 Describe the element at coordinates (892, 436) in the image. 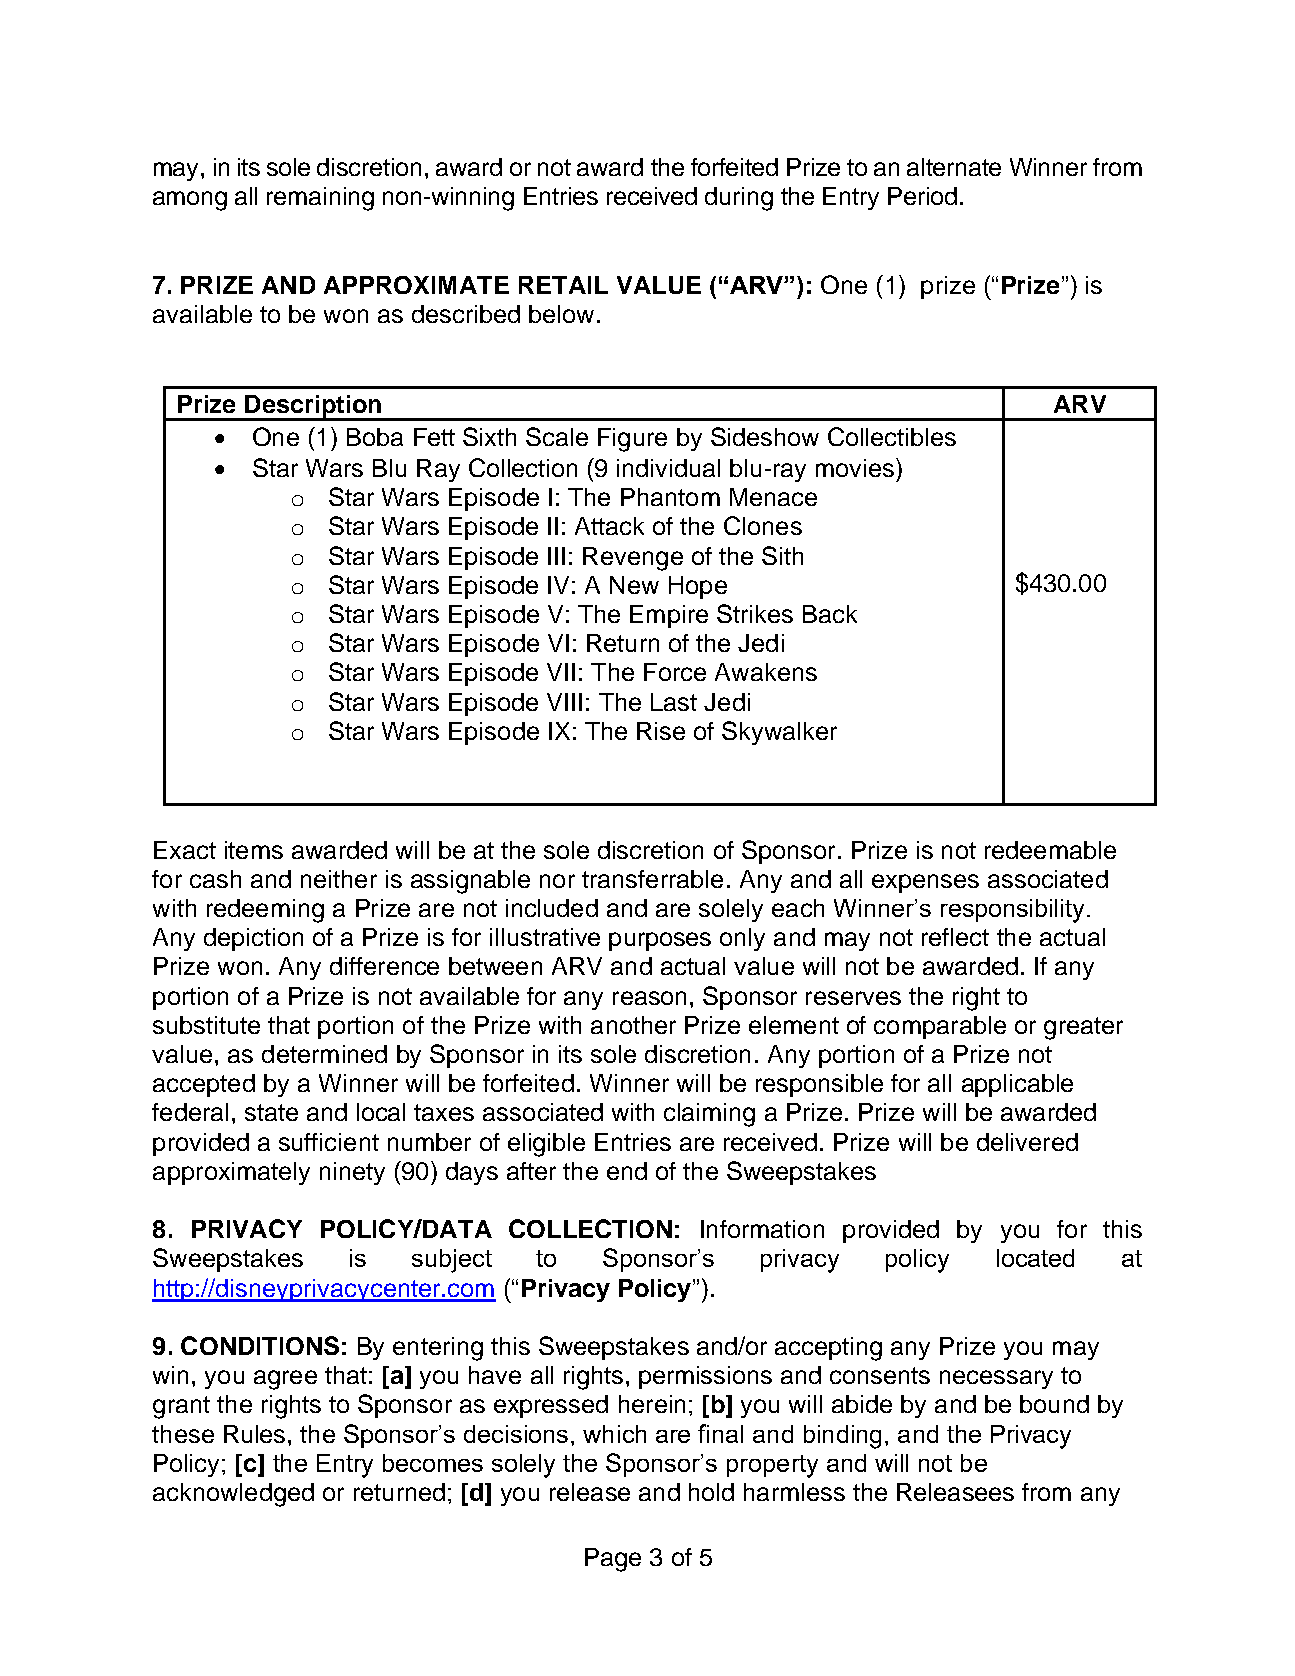

I see `Collectibles` at that location.
